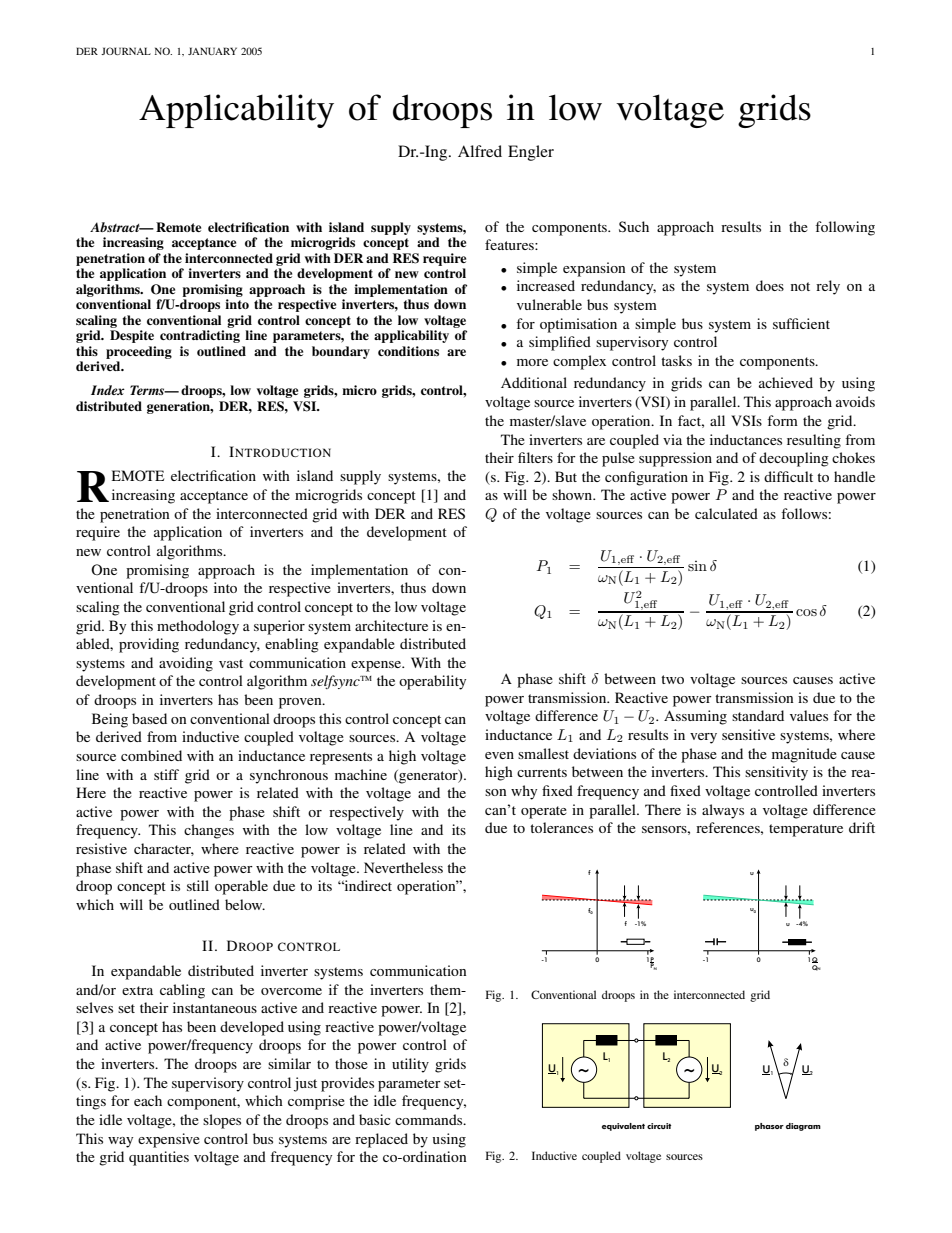 This screenshot has width=952, height=1233. Describe the element at coordinates (806, 830) in the screenshot. I see `temperature` at that location.
